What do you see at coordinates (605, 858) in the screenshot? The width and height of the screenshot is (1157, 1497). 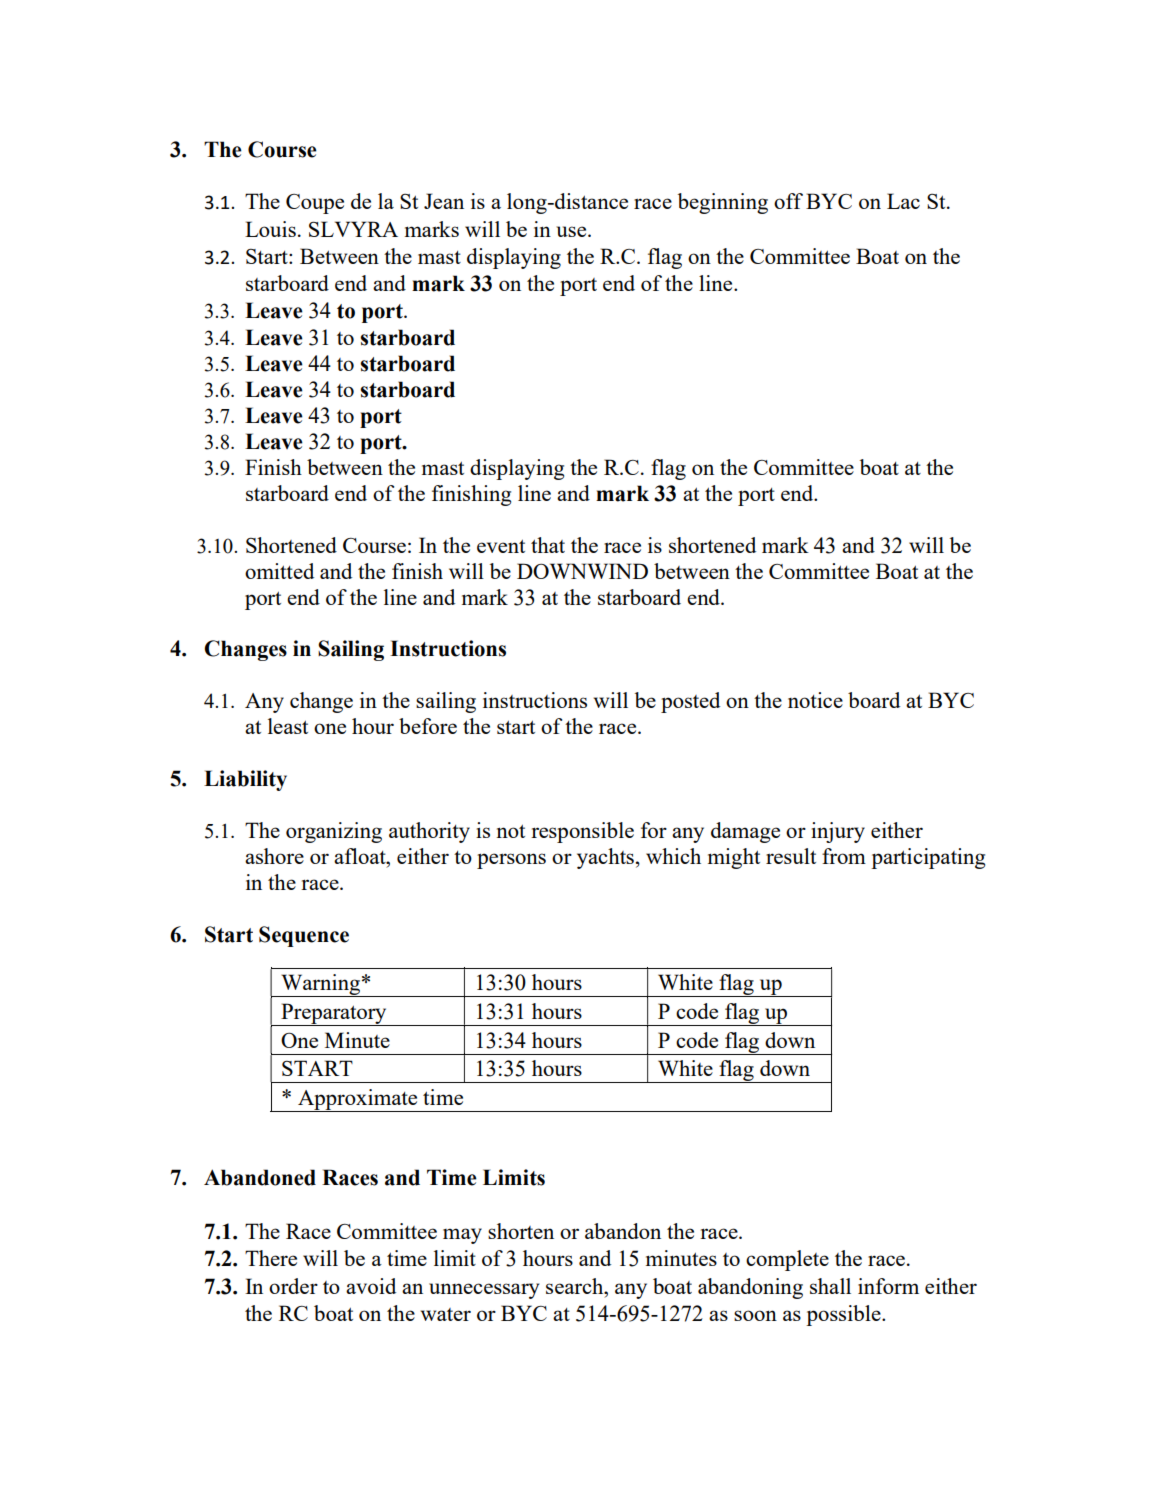 I see `yachts` at bounding box center [605, 858].
